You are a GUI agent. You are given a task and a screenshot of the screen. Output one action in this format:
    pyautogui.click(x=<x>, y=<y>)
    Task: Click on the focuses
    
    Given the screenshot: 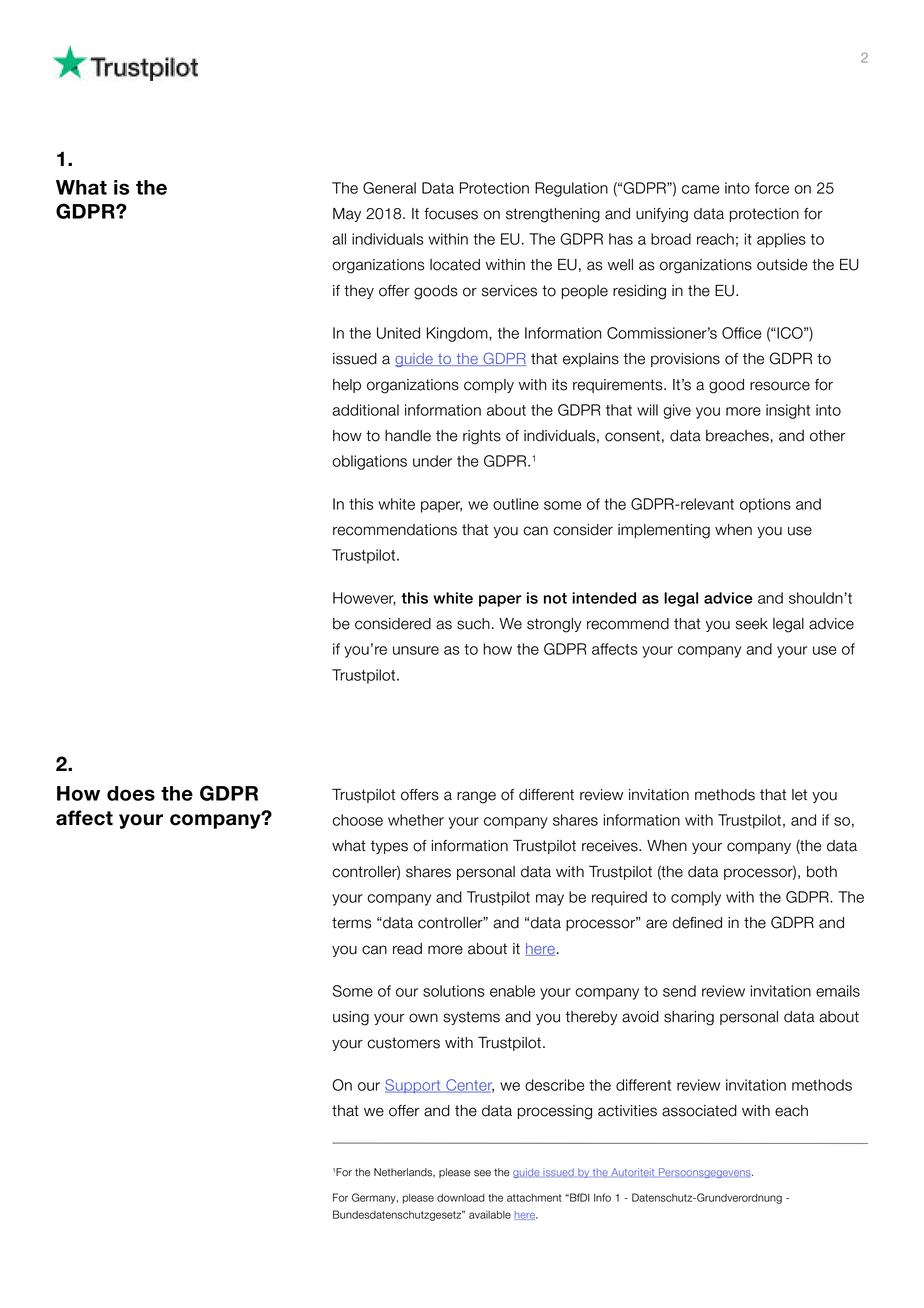 What is the action you would take?
    pyautogui.click(x=451, y=214)
